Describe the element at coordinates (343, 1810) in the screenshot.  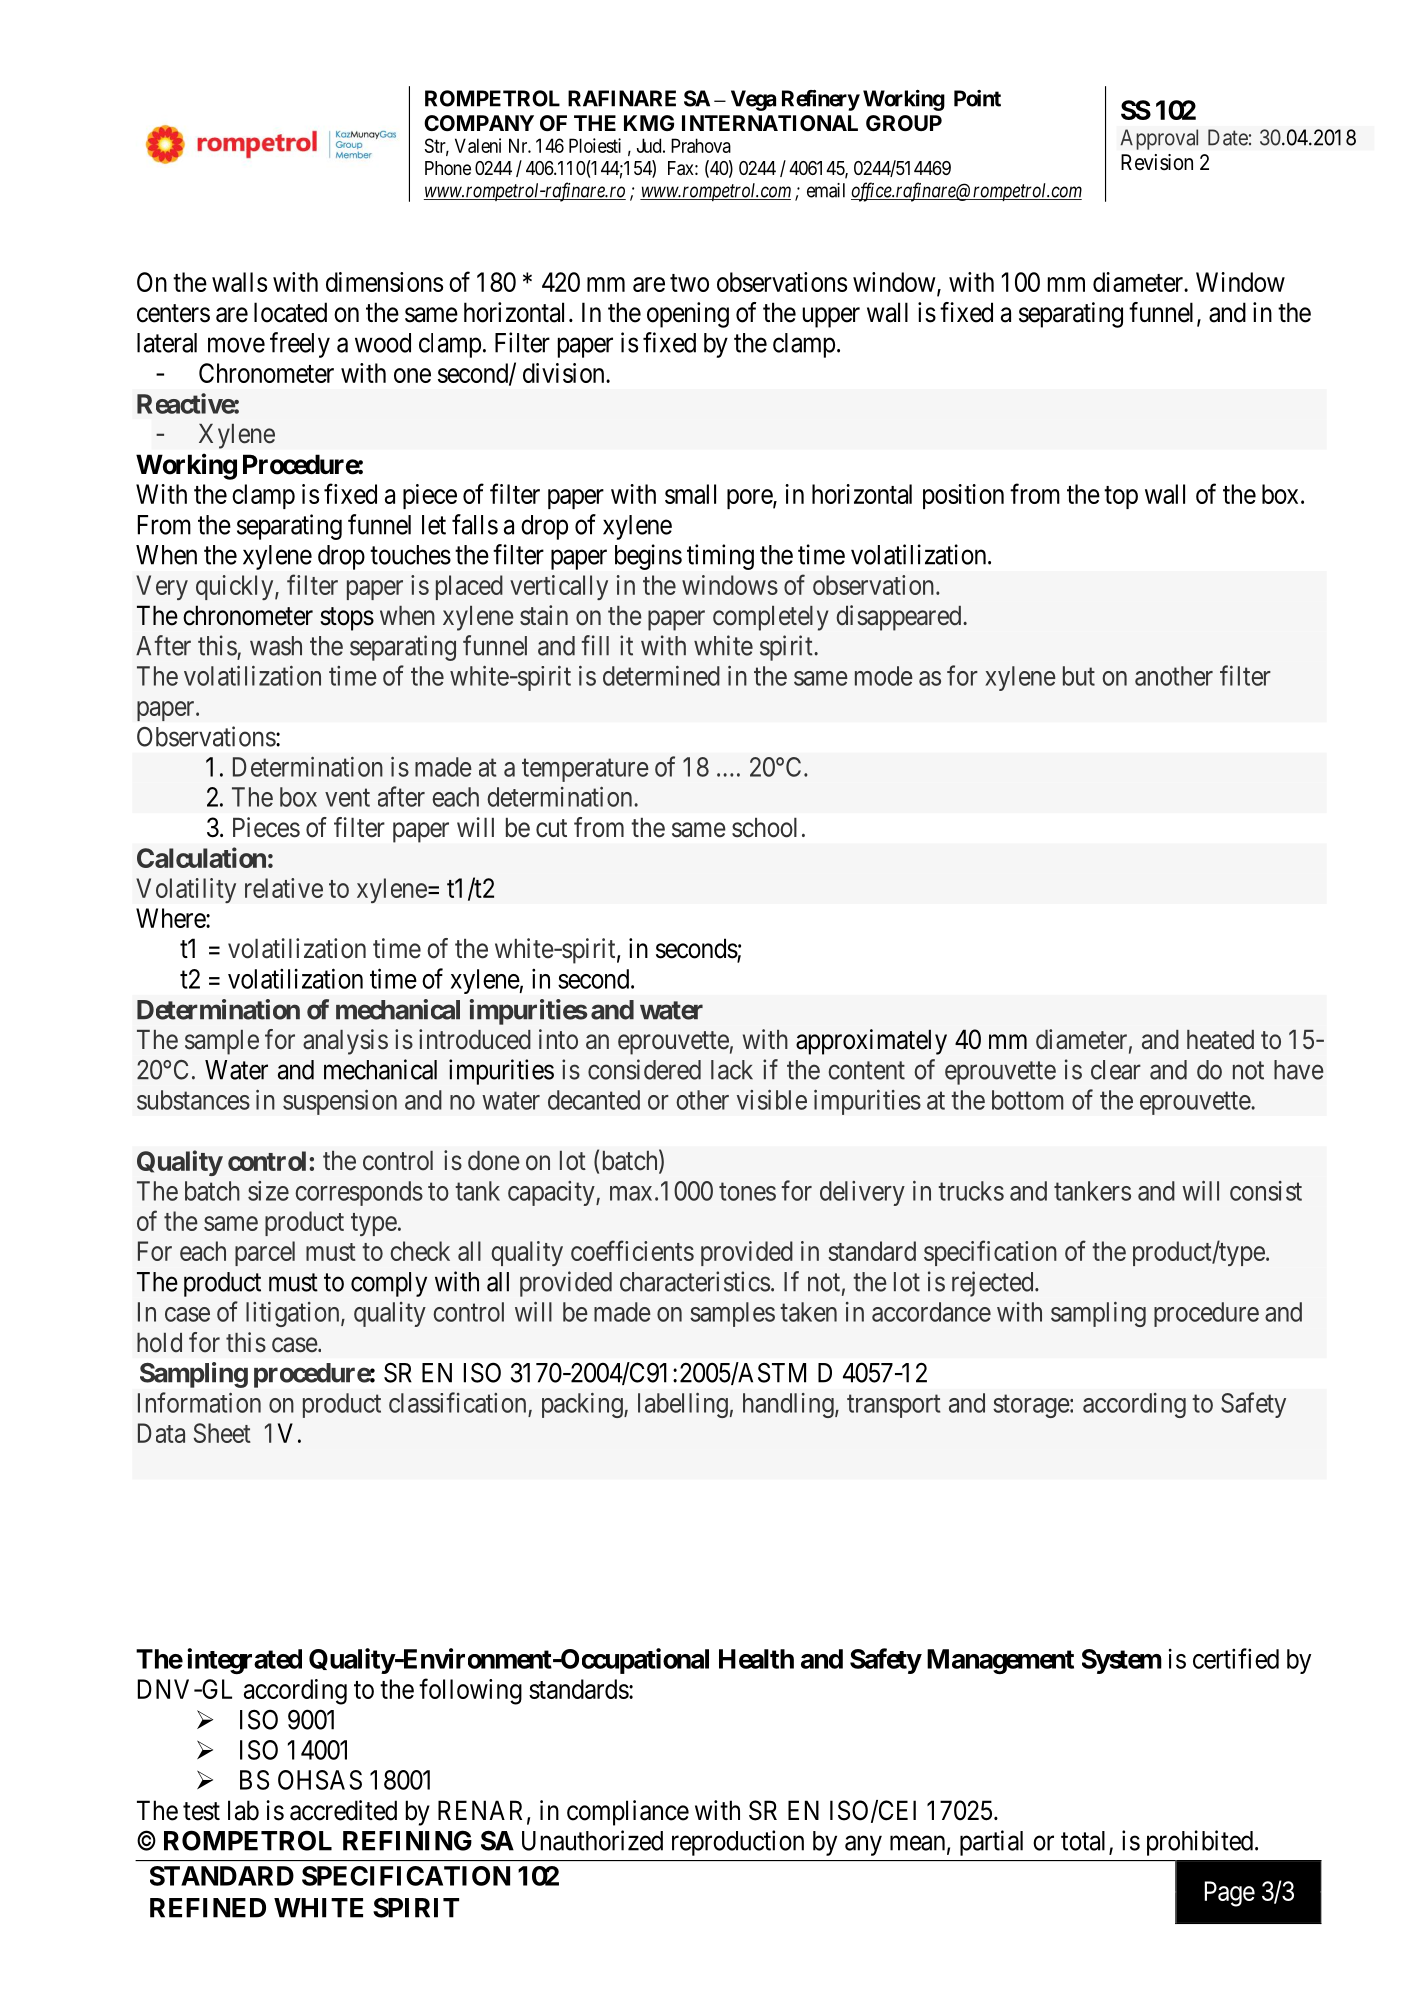
I see `accredited` at that location.
